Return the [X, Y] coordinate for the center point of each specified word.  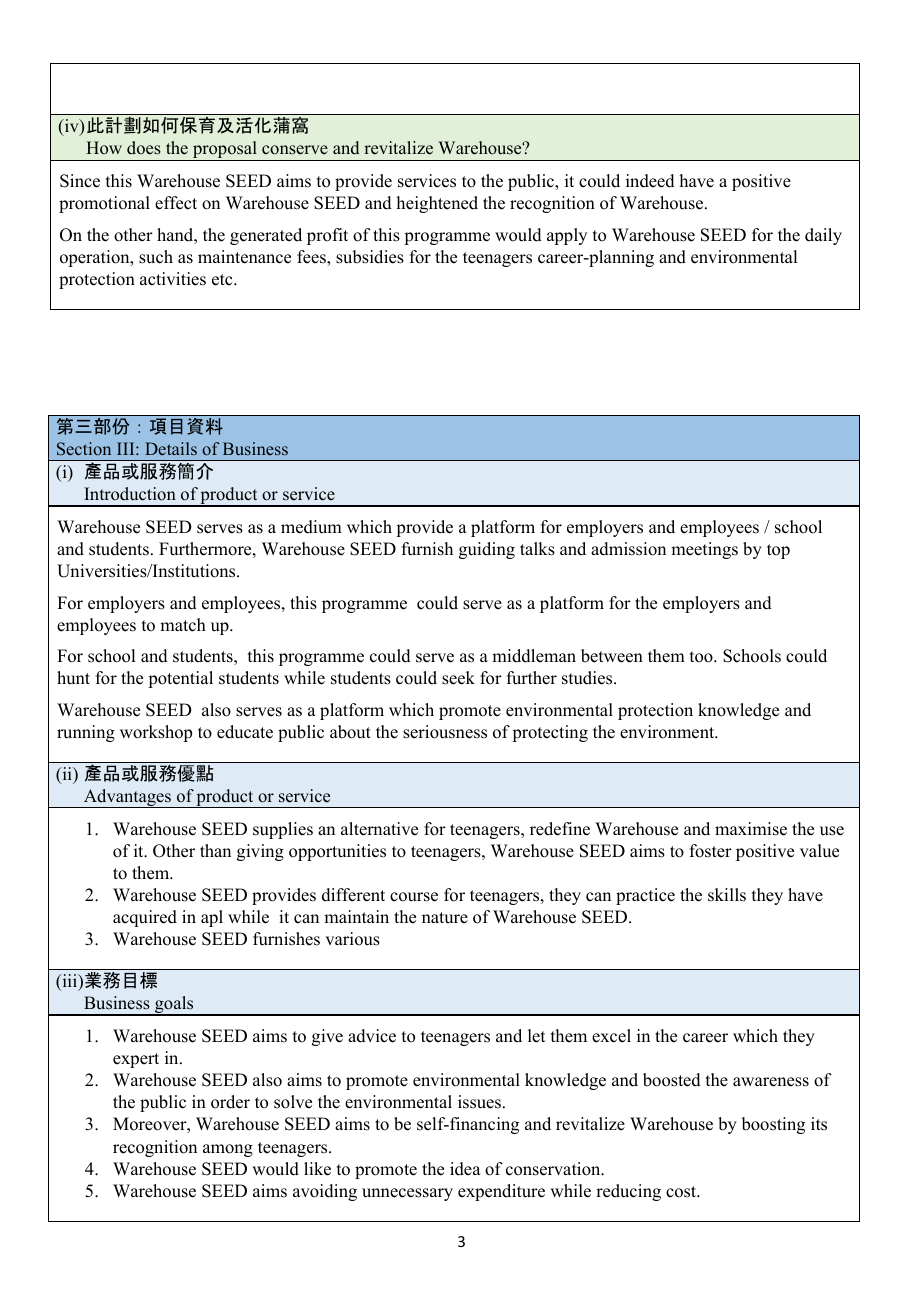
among [228, 1150]
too [702, 657]
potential [180, 679]
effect [176, 203]
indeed [650, 181]
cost [682, 1192]
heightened [437, 204]
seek [458, 678]
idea [465, 1169]
